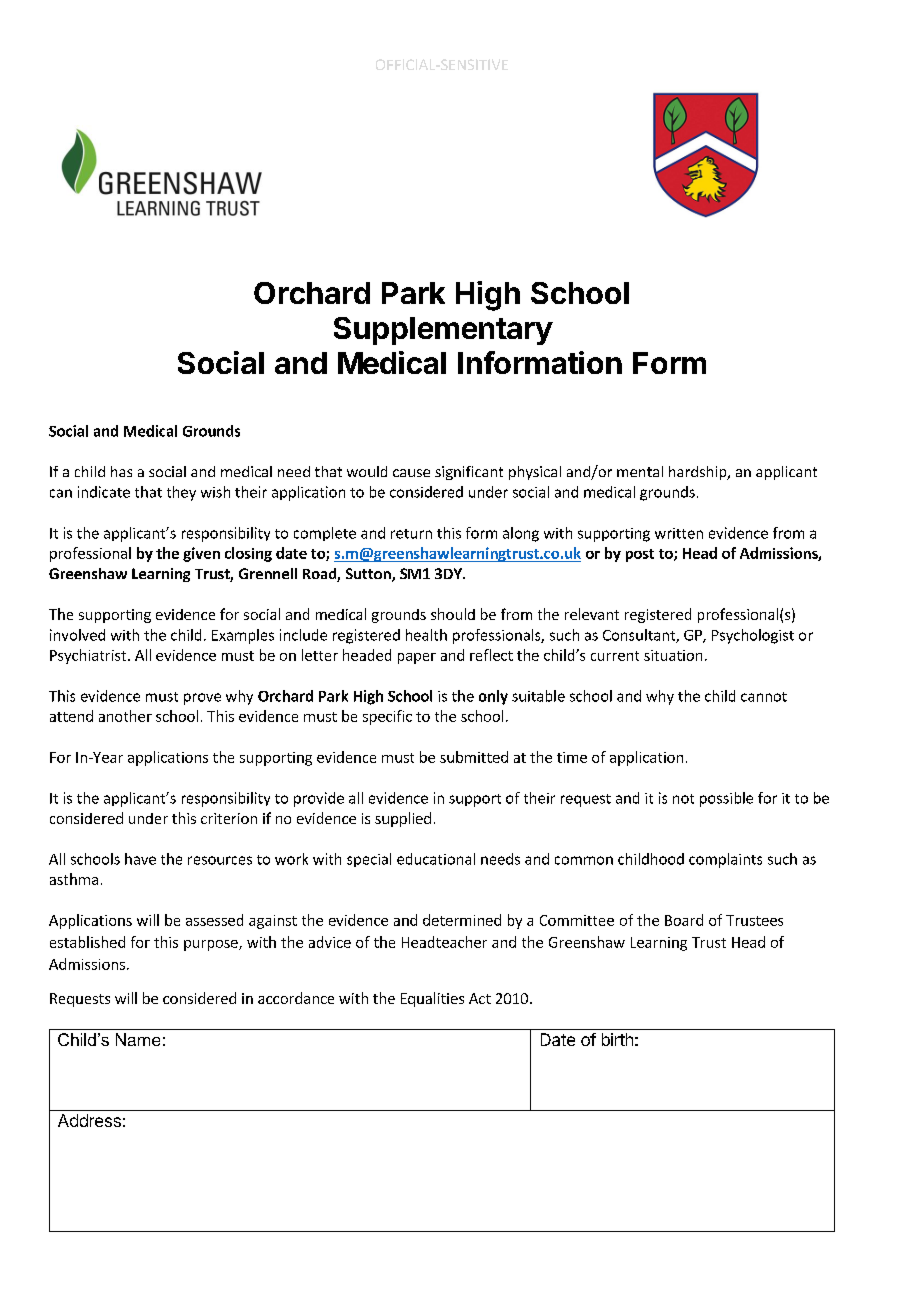  What do you see at coordinates (453, 614) in the screenshot?
I see `should` at bounding box center [453, 614].
